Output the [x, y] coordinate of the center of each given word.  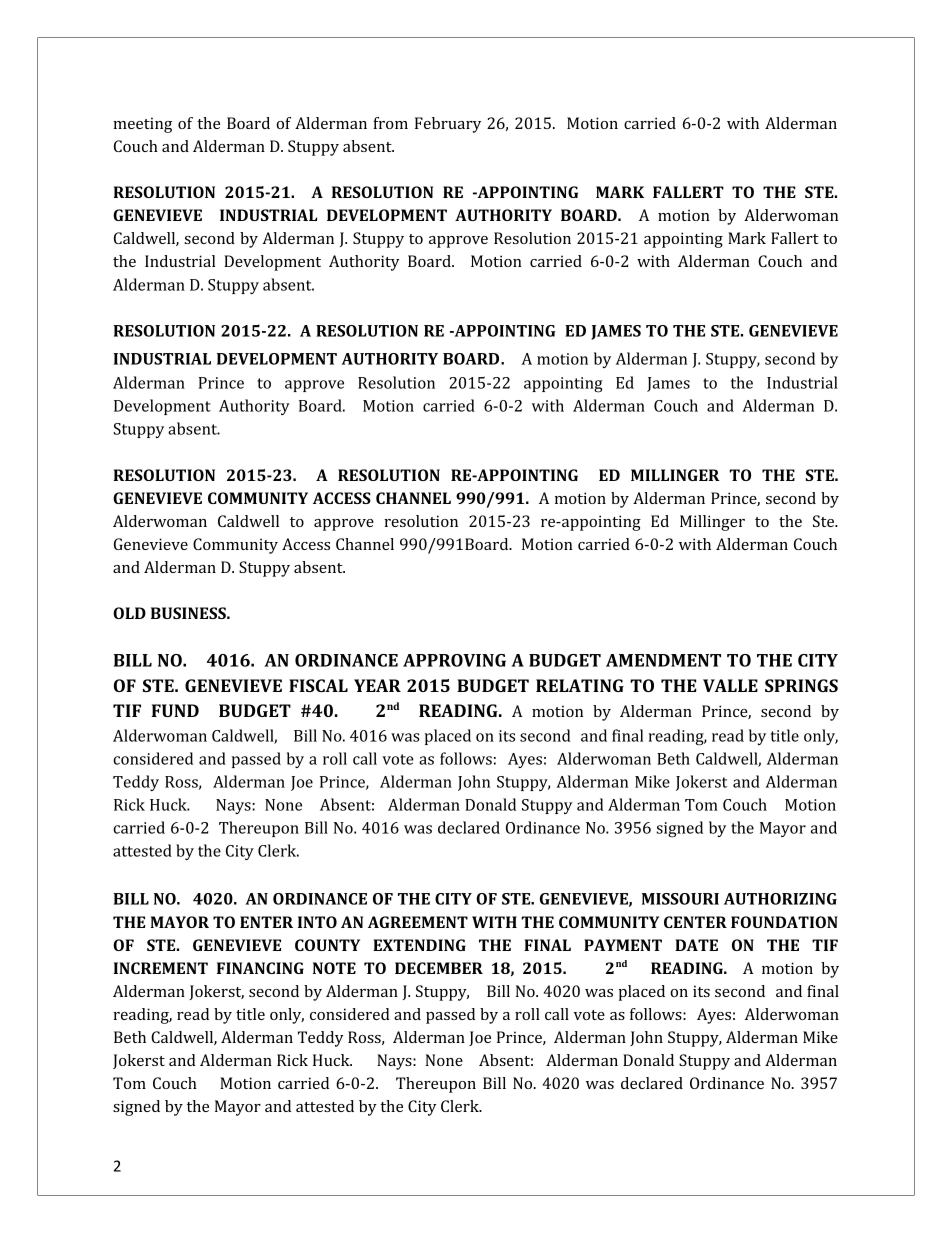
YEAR [377, 685]
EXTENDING [419, 945]
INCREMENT [160, 968]
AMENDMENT [663, 660]
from [390, 123]
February [448, 125]
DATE [696, 945]
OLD [129, 613]
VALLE [730, 685]
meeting [142, 125]
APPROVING [454, 660]
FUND [175, 710]
